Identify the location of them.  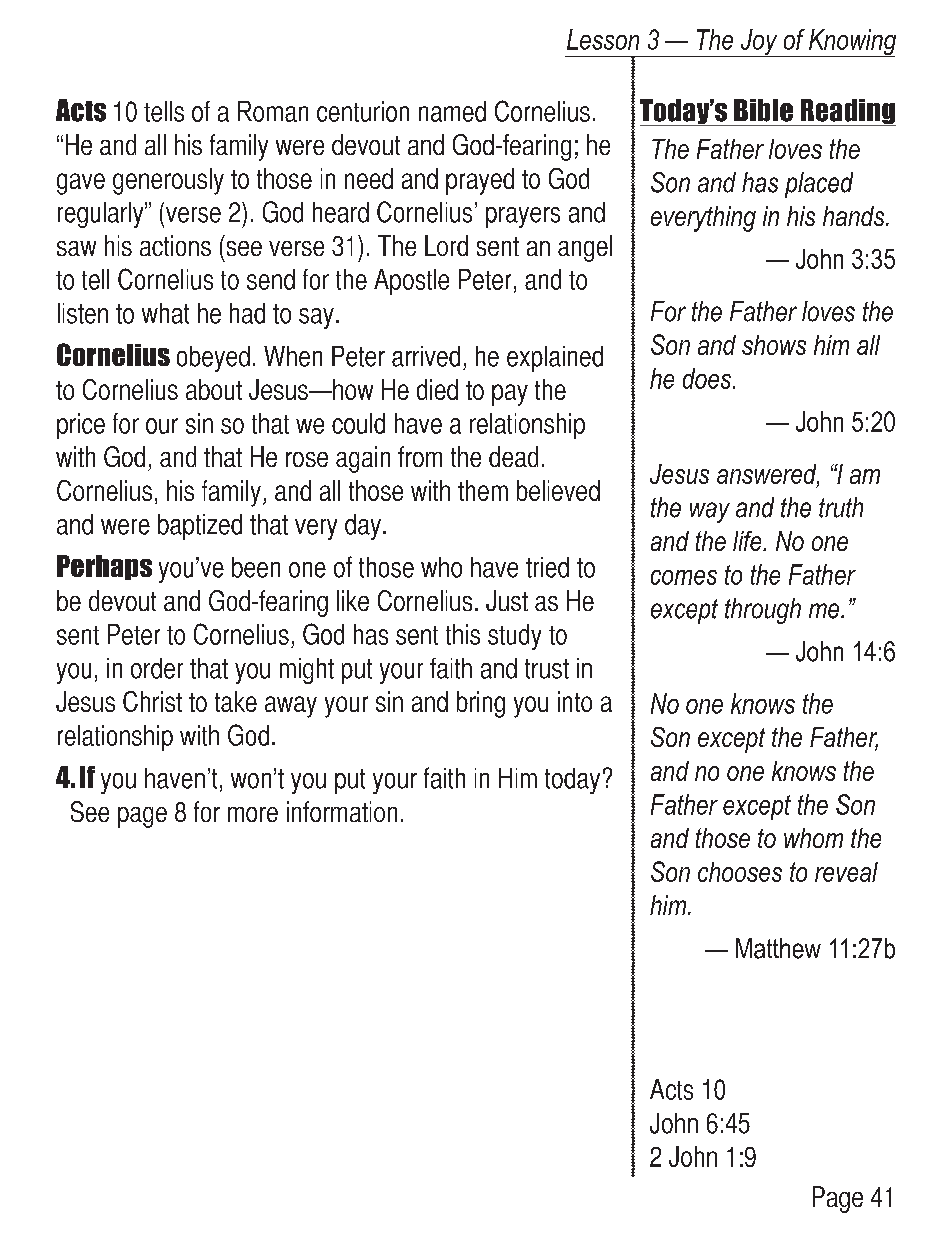
(483, 490).
